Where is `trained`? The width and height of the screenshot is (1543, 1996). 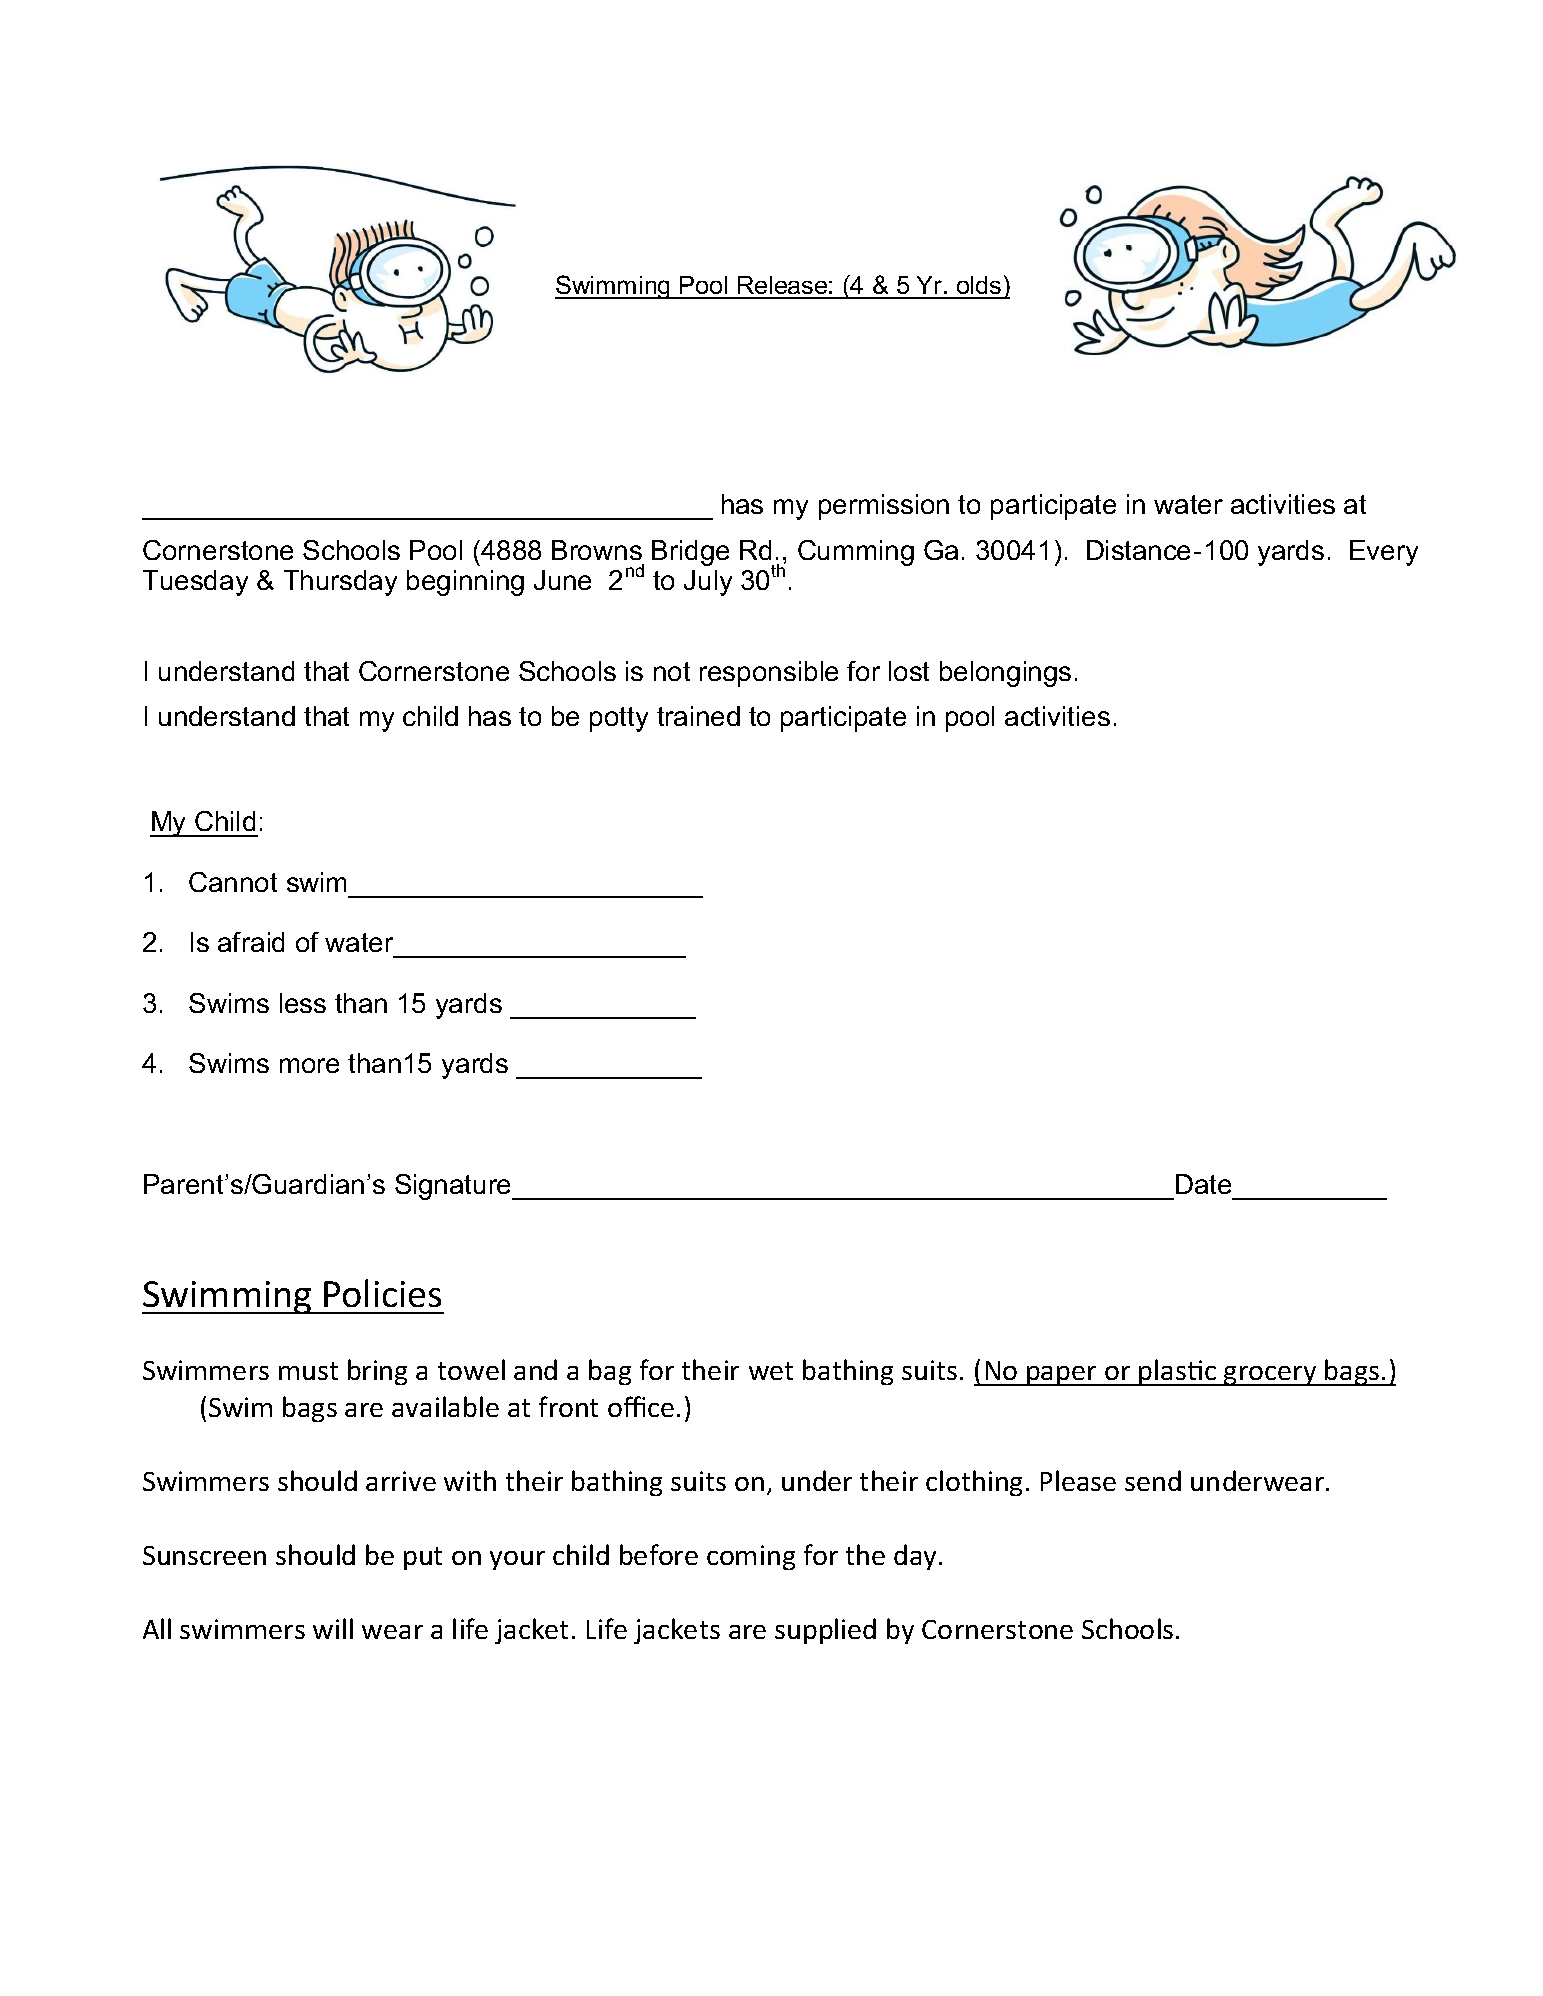 trained is located at coordinates (698, 716).
